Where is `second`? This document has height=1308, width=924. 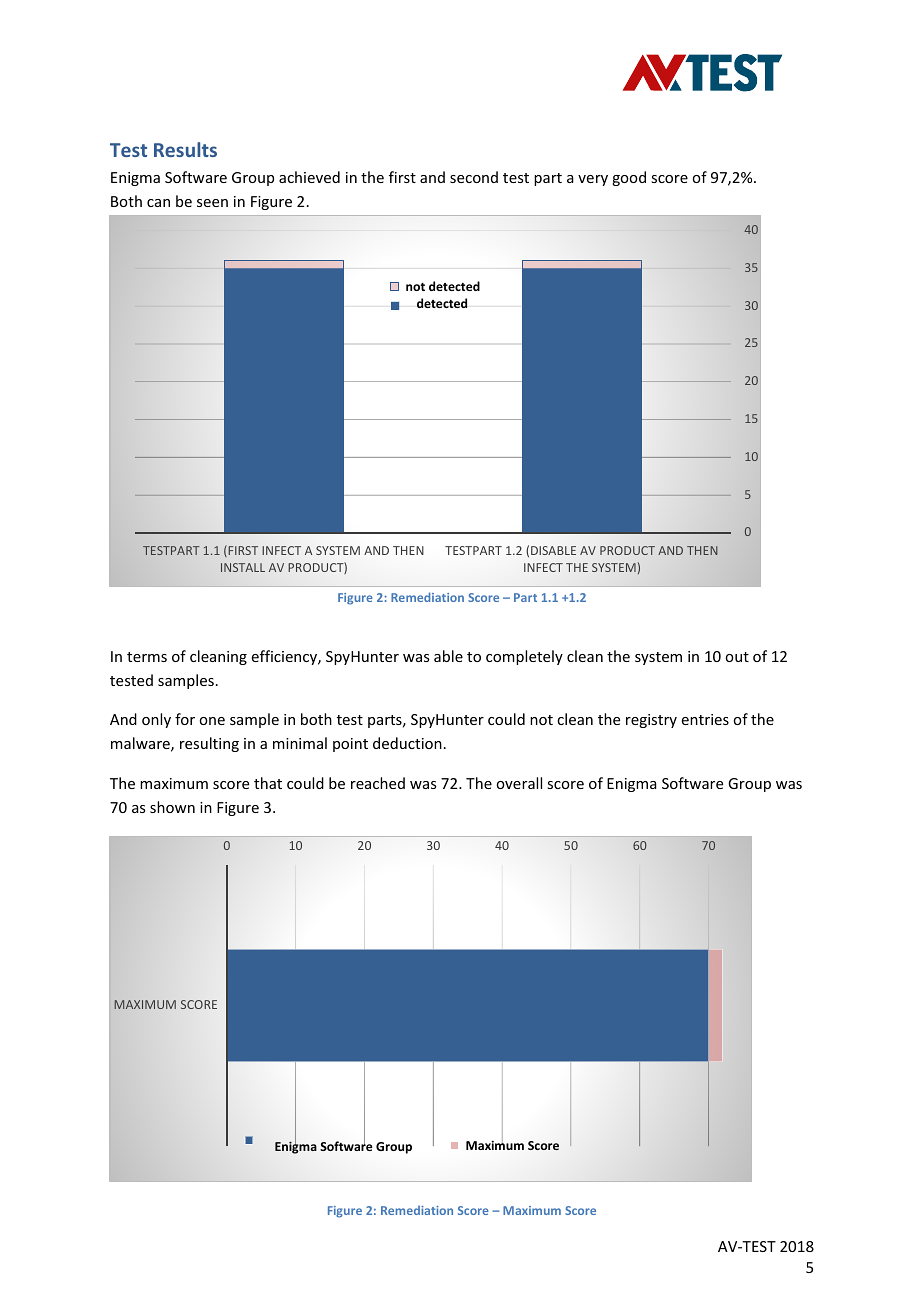
second is located at coordinates (474, 177).
